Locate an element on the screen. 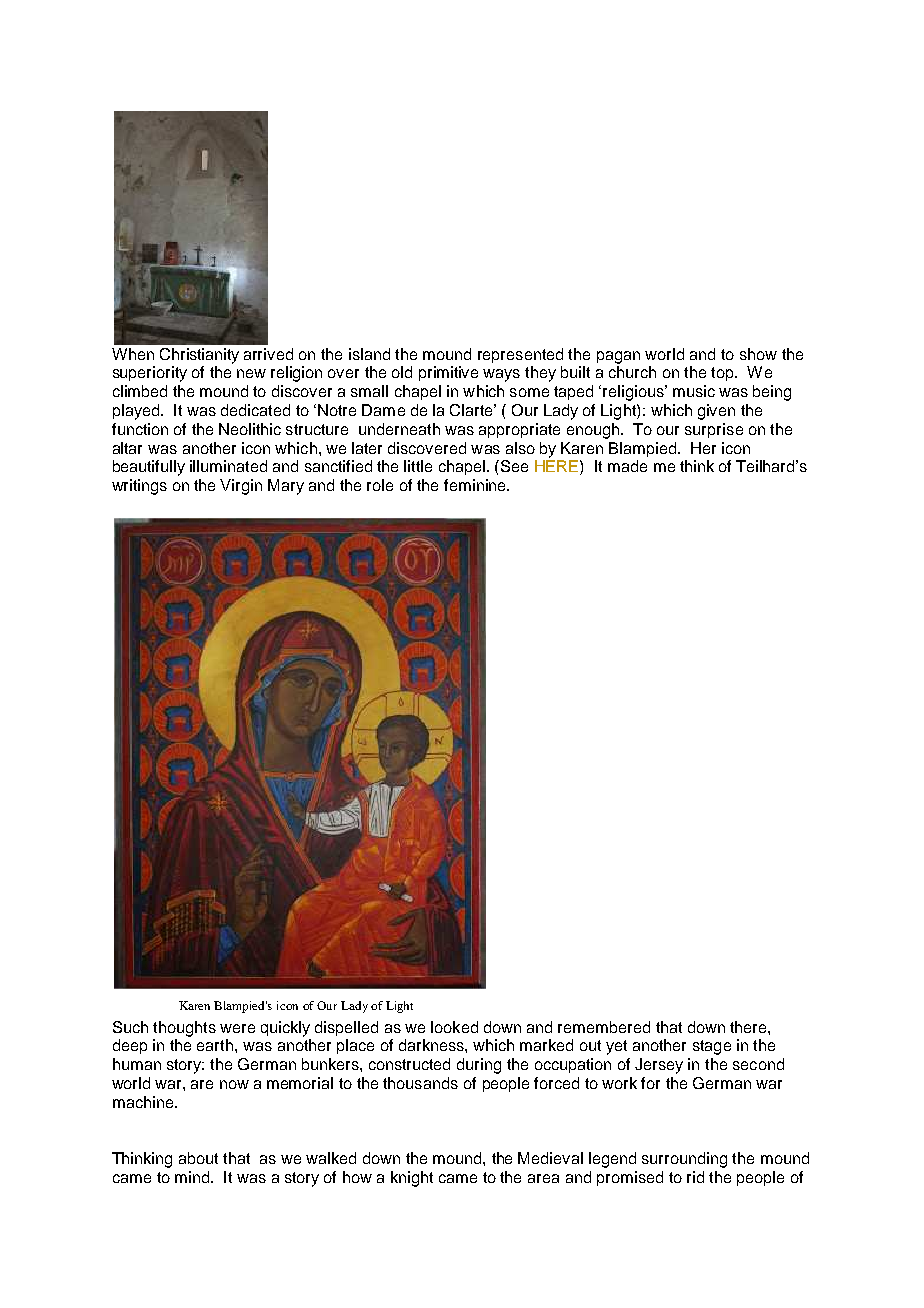 The width and height of the screenshot is (924, 1308). music is located at coordinates (694, 391).
